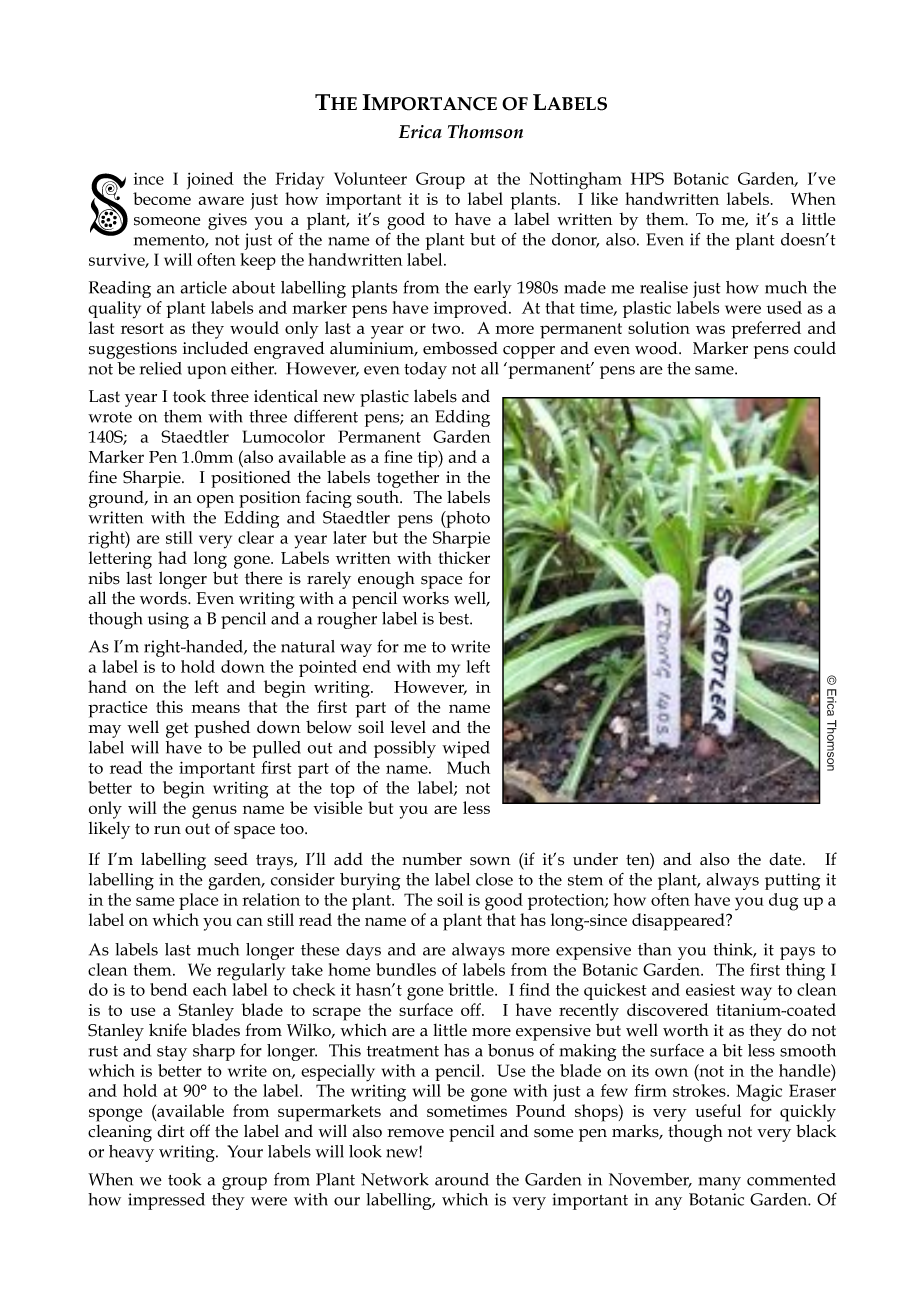 This page has height=1308, width=924. What do you see at coordinates (720, 1183) in the page?
I see `many` at bounding box center [720, 1183].
